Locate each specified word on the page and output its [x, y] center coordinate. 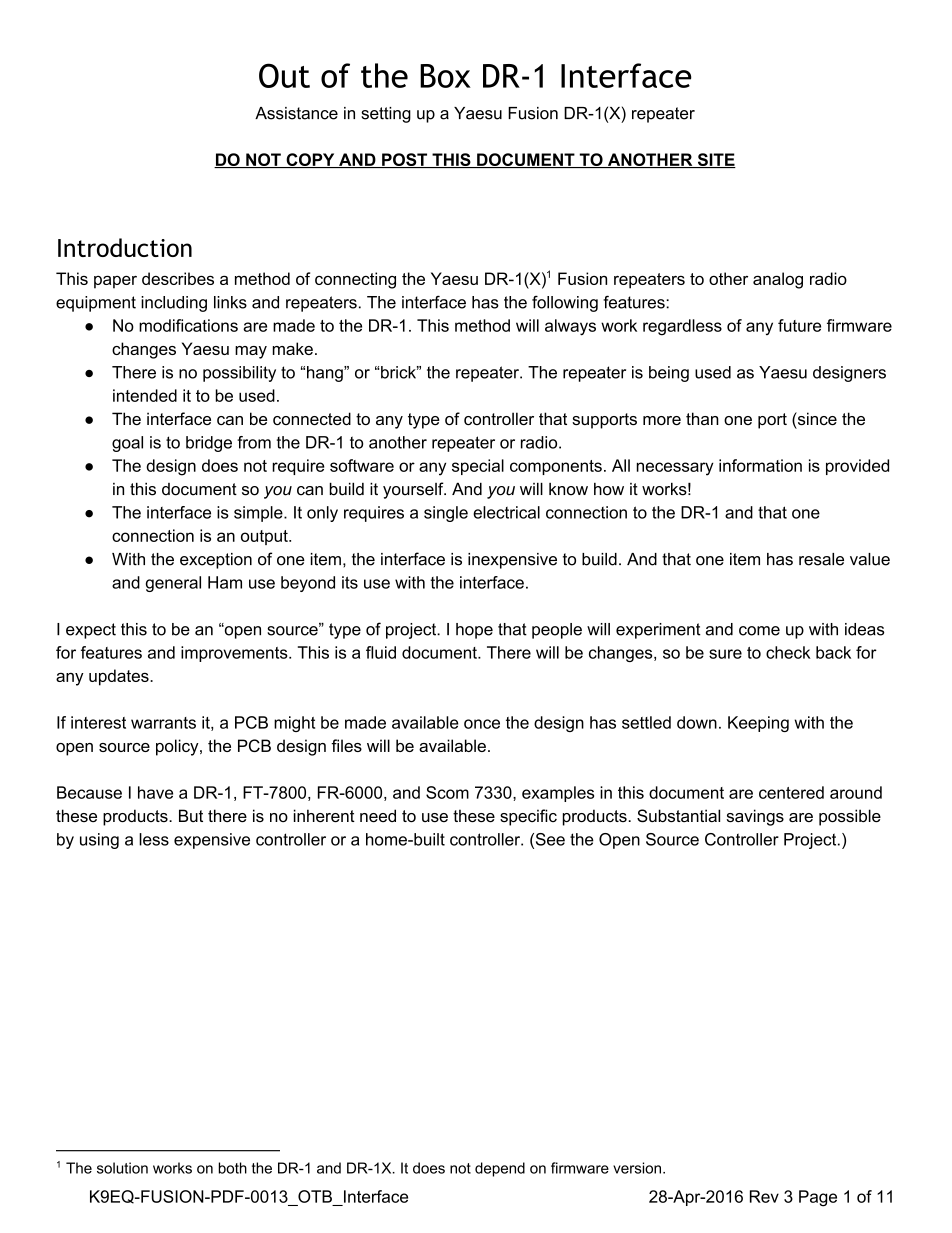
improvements [235, 654]
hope [474, 631]
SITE [715, 160]
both [232, 1168]
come [759, 631]
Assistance [296, 113]
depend [500, 1169]
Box [445, 76]
